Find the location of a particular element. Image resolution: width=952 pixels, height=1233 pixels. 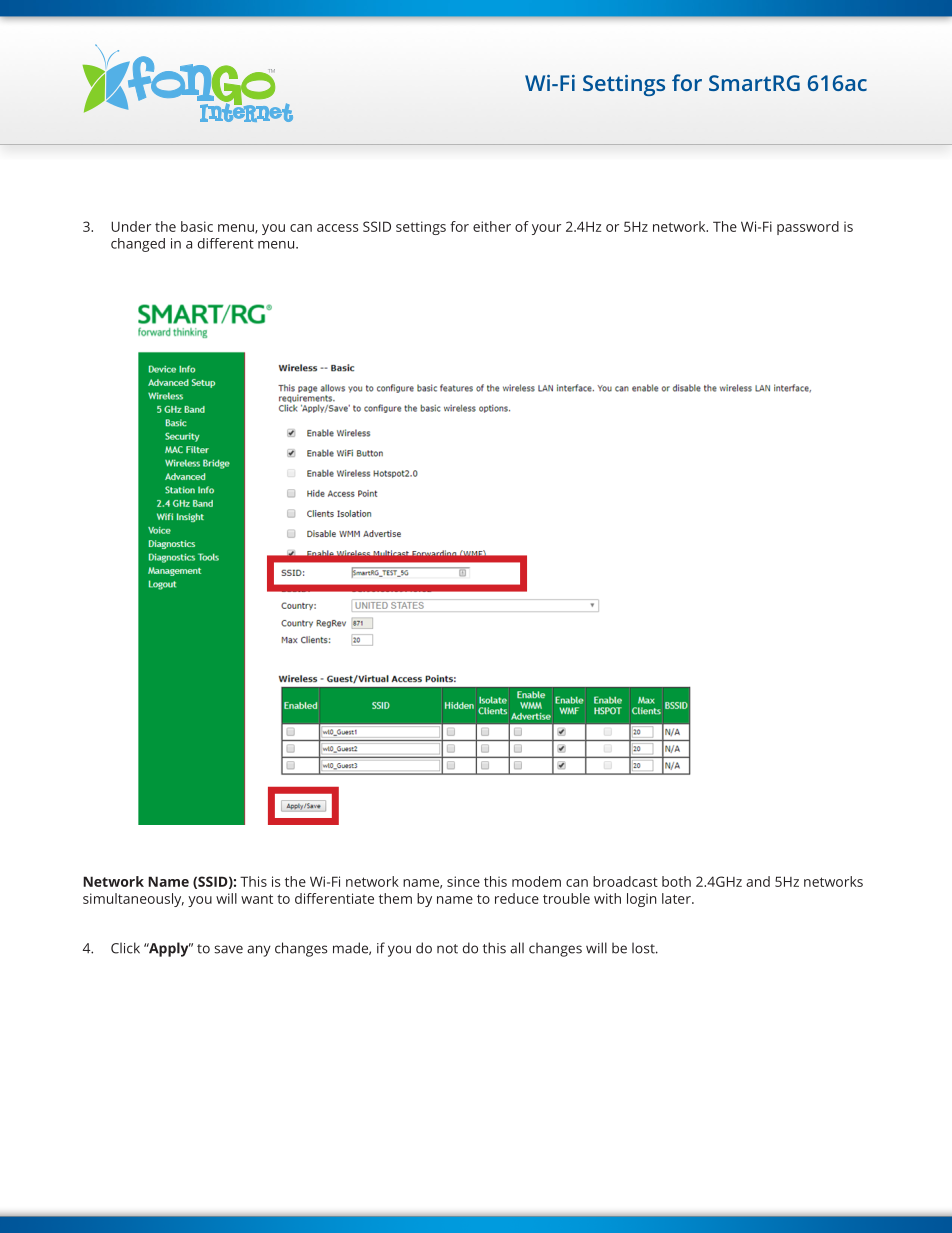

save is located at coordinates (228, 949).
